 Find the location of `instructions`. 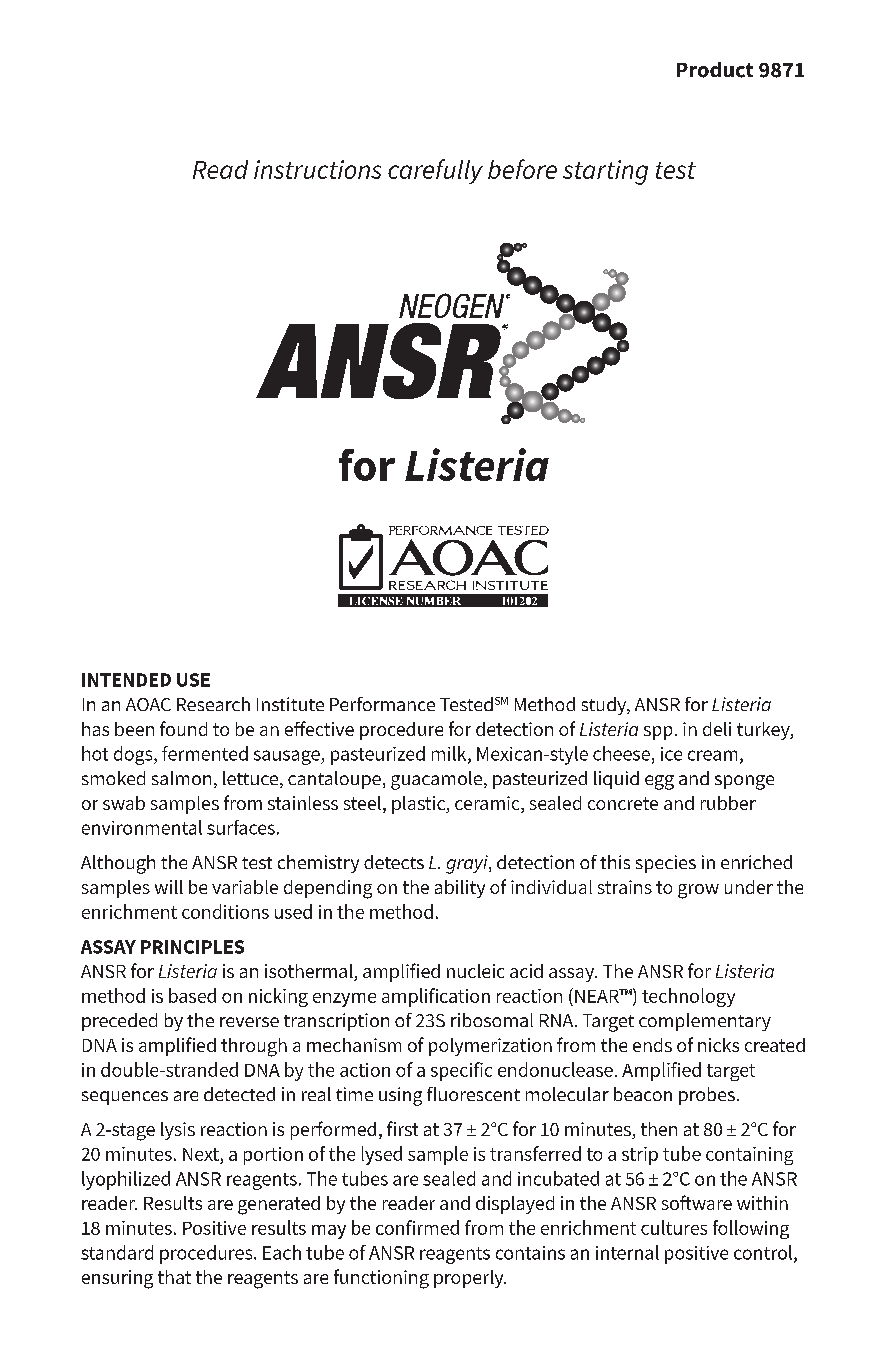

instructions is located at coordinates (317, 169).
